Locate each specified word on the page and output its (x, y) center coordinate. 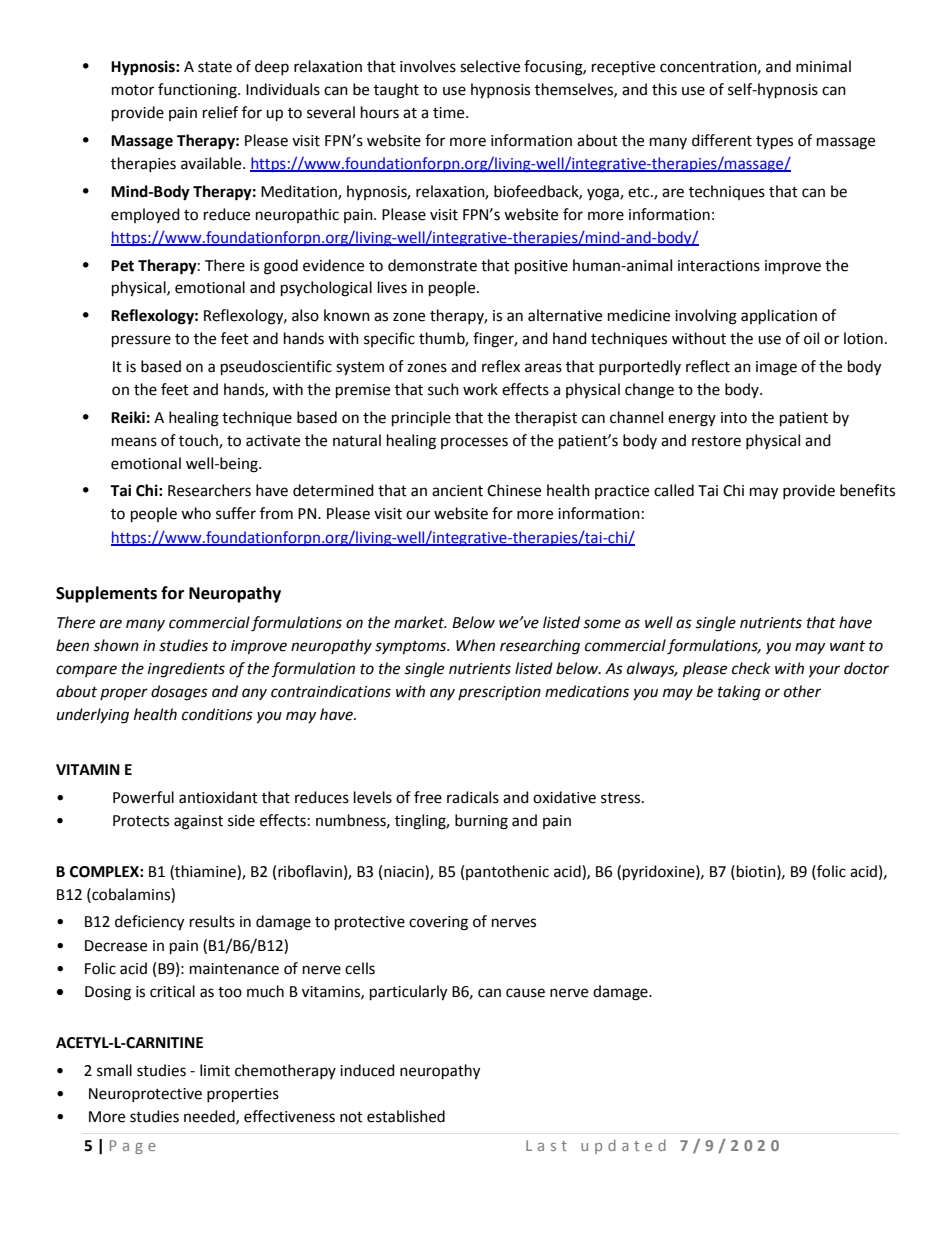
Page (133, 1147)
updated (623, 1146)
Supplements (106, 594)
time (450, 113)
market (420, 622)
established (406, 1116)
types (774, 143)
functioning (198, 91)
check (751, 668)
